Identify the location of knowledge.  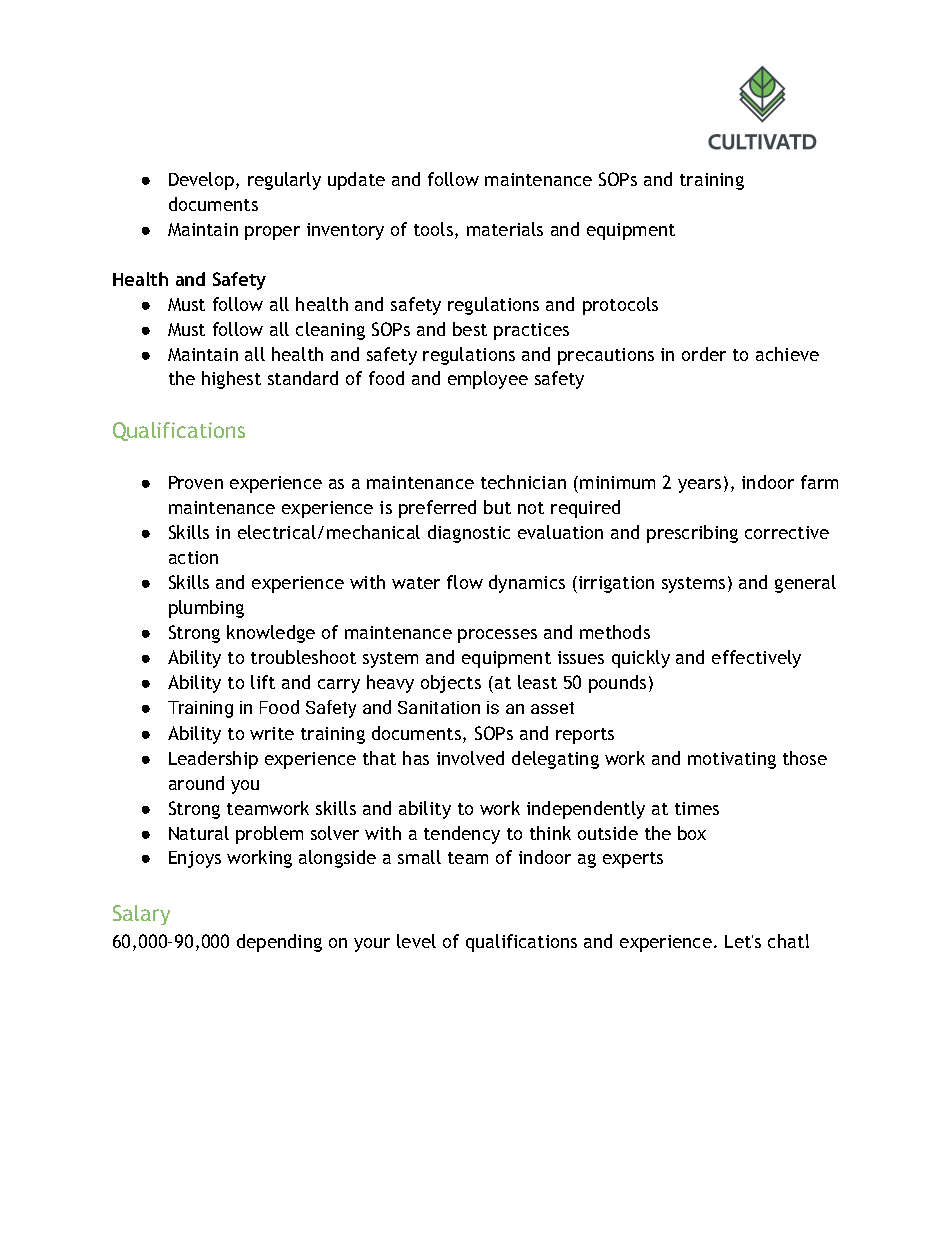
(271, 634).
